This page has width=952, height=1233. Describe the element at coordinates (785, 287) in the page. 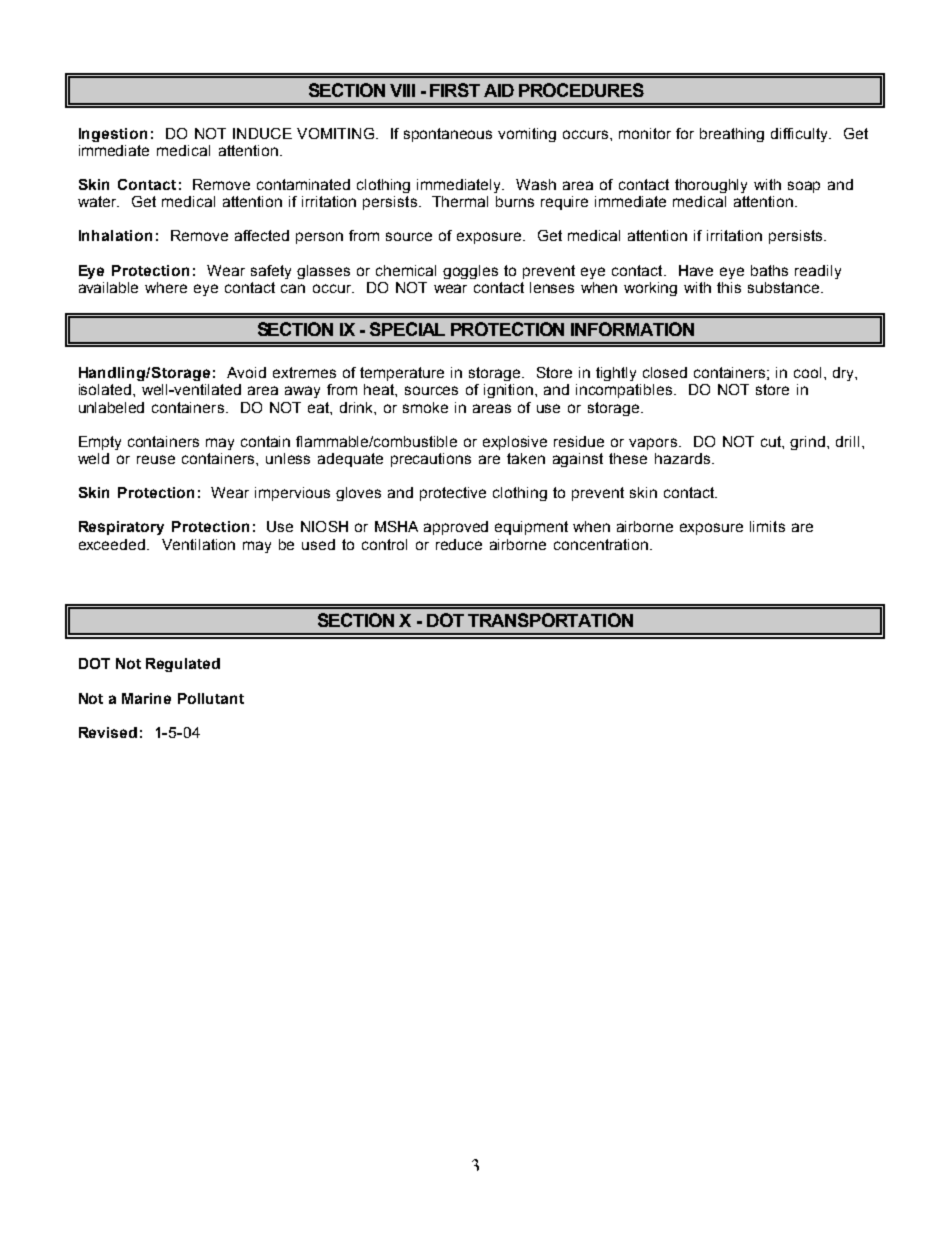

I see `substance` at that location.
